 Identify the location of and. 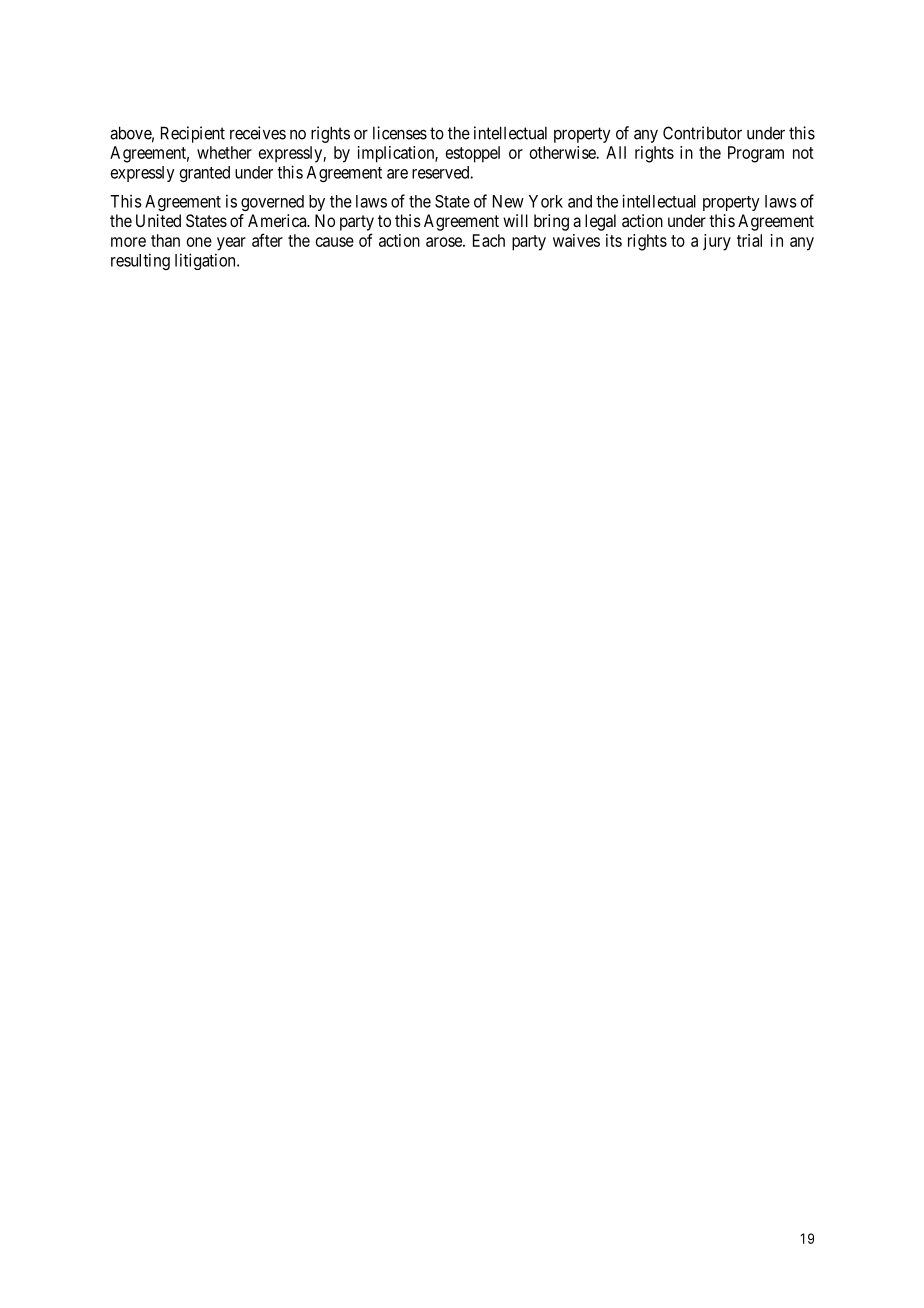
(580, 201).
